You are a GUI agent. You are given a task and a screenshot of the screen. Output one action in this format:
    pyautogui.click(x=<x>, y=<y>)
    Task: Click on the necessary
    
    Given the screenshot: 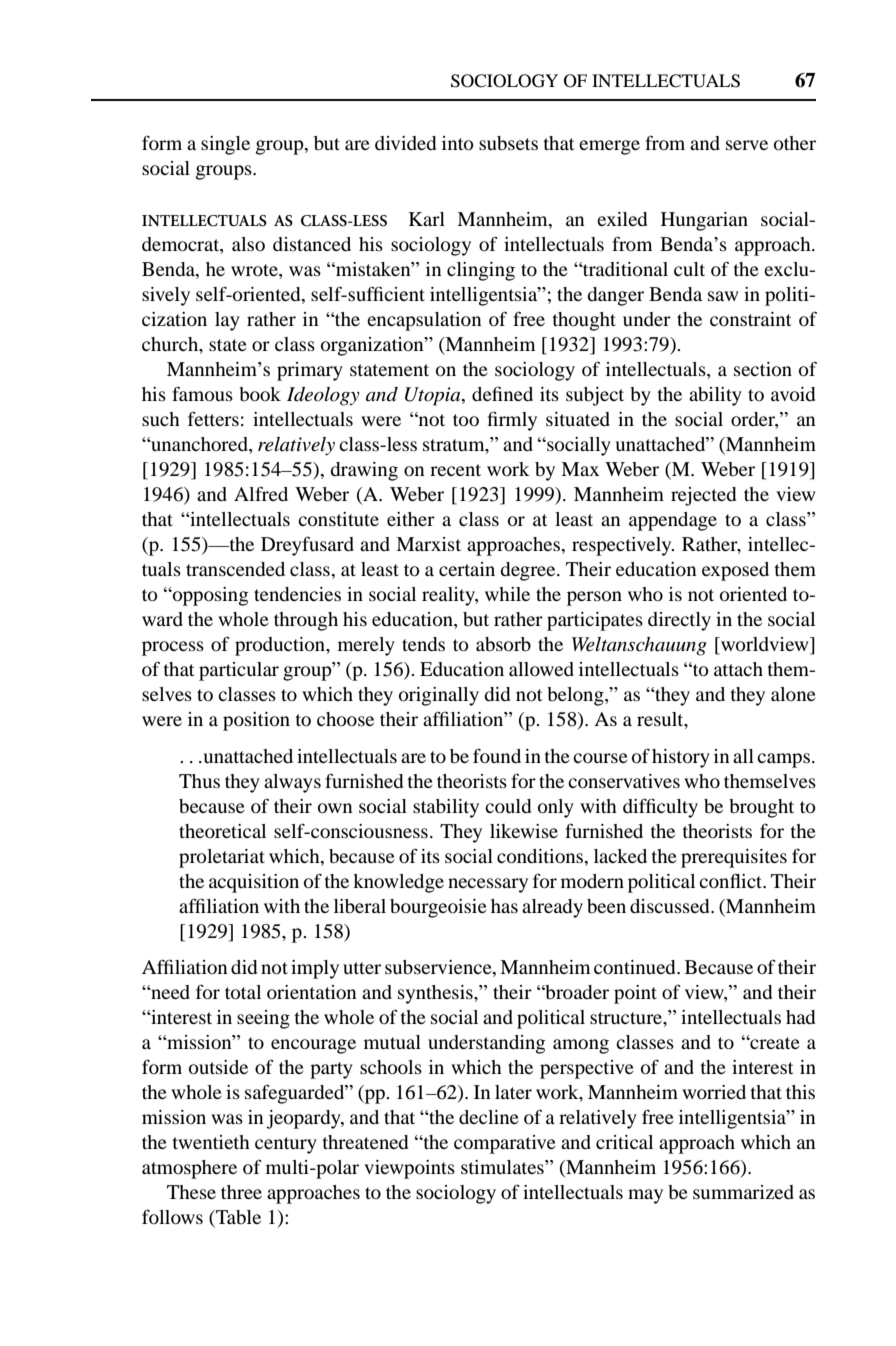 What is the action you would take?
    pyautogui.click(x=488, y=885)
